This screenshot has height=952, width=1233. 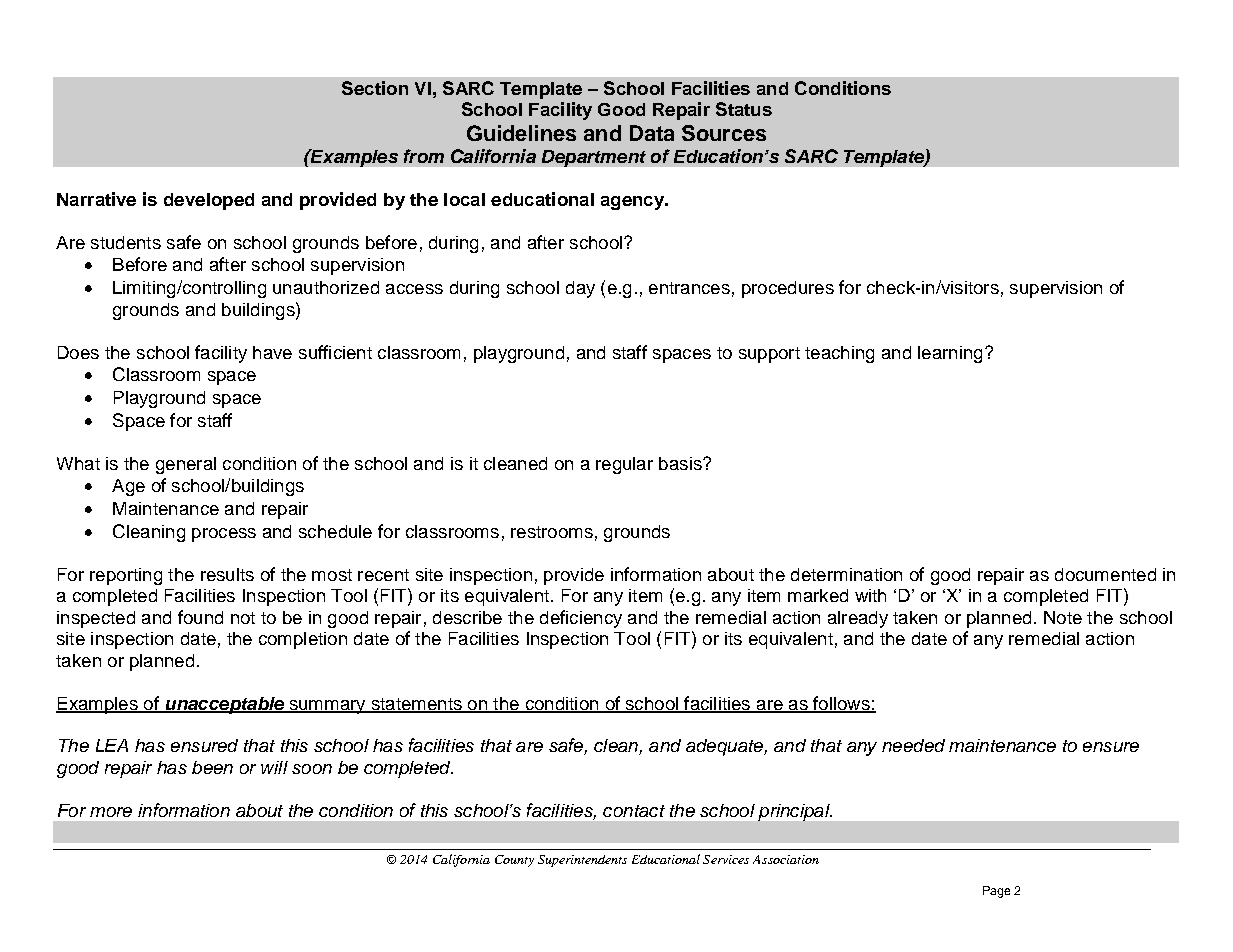 I want to click on Data, so click(x=652, y=133).
